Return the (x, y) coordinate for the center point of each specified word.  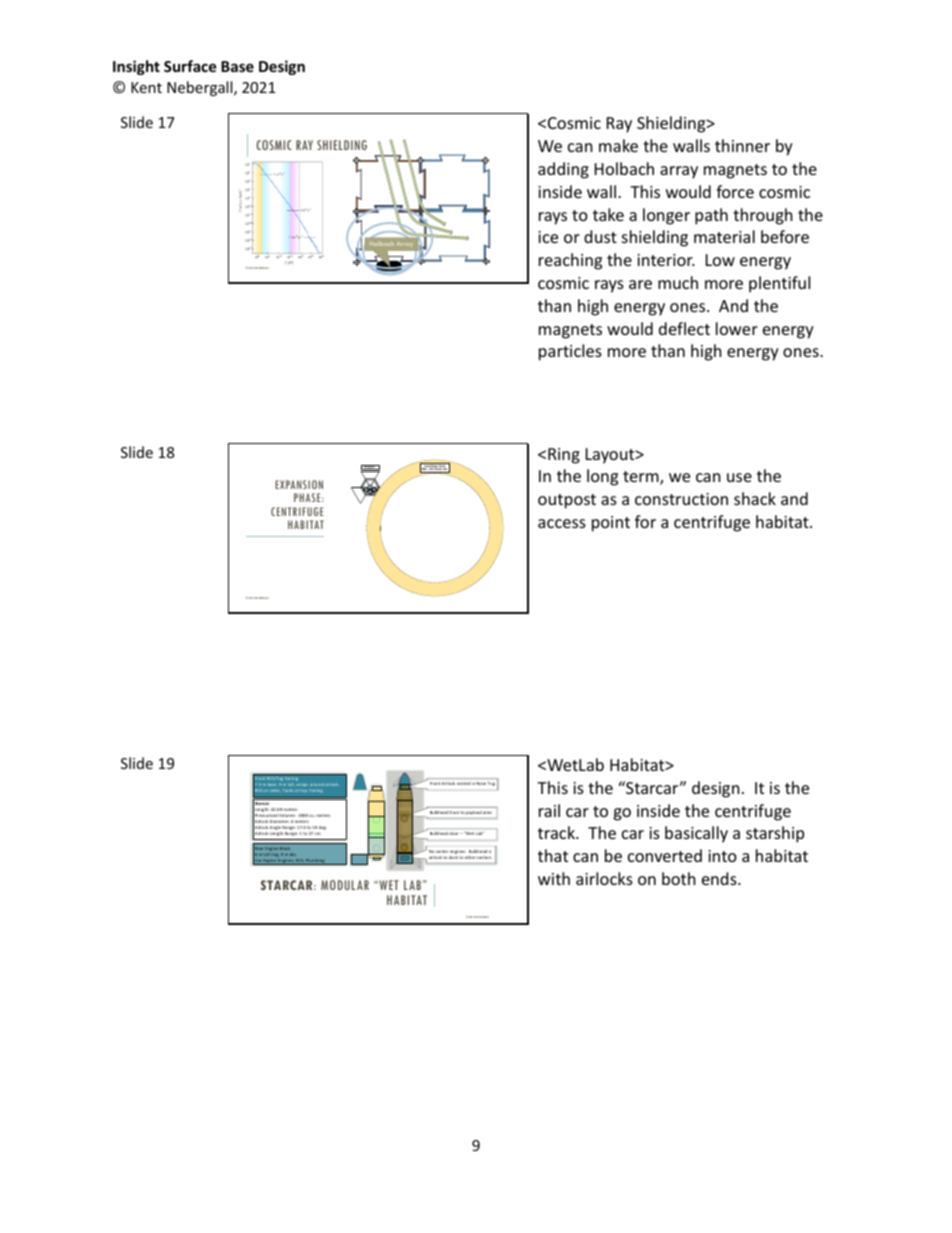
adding (563, 170)
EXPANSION (299, 484)
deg (322, 829)
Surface (190, 66)
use (739, 477)
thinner (742, 145)
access (562, 523)
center (442, 851)
